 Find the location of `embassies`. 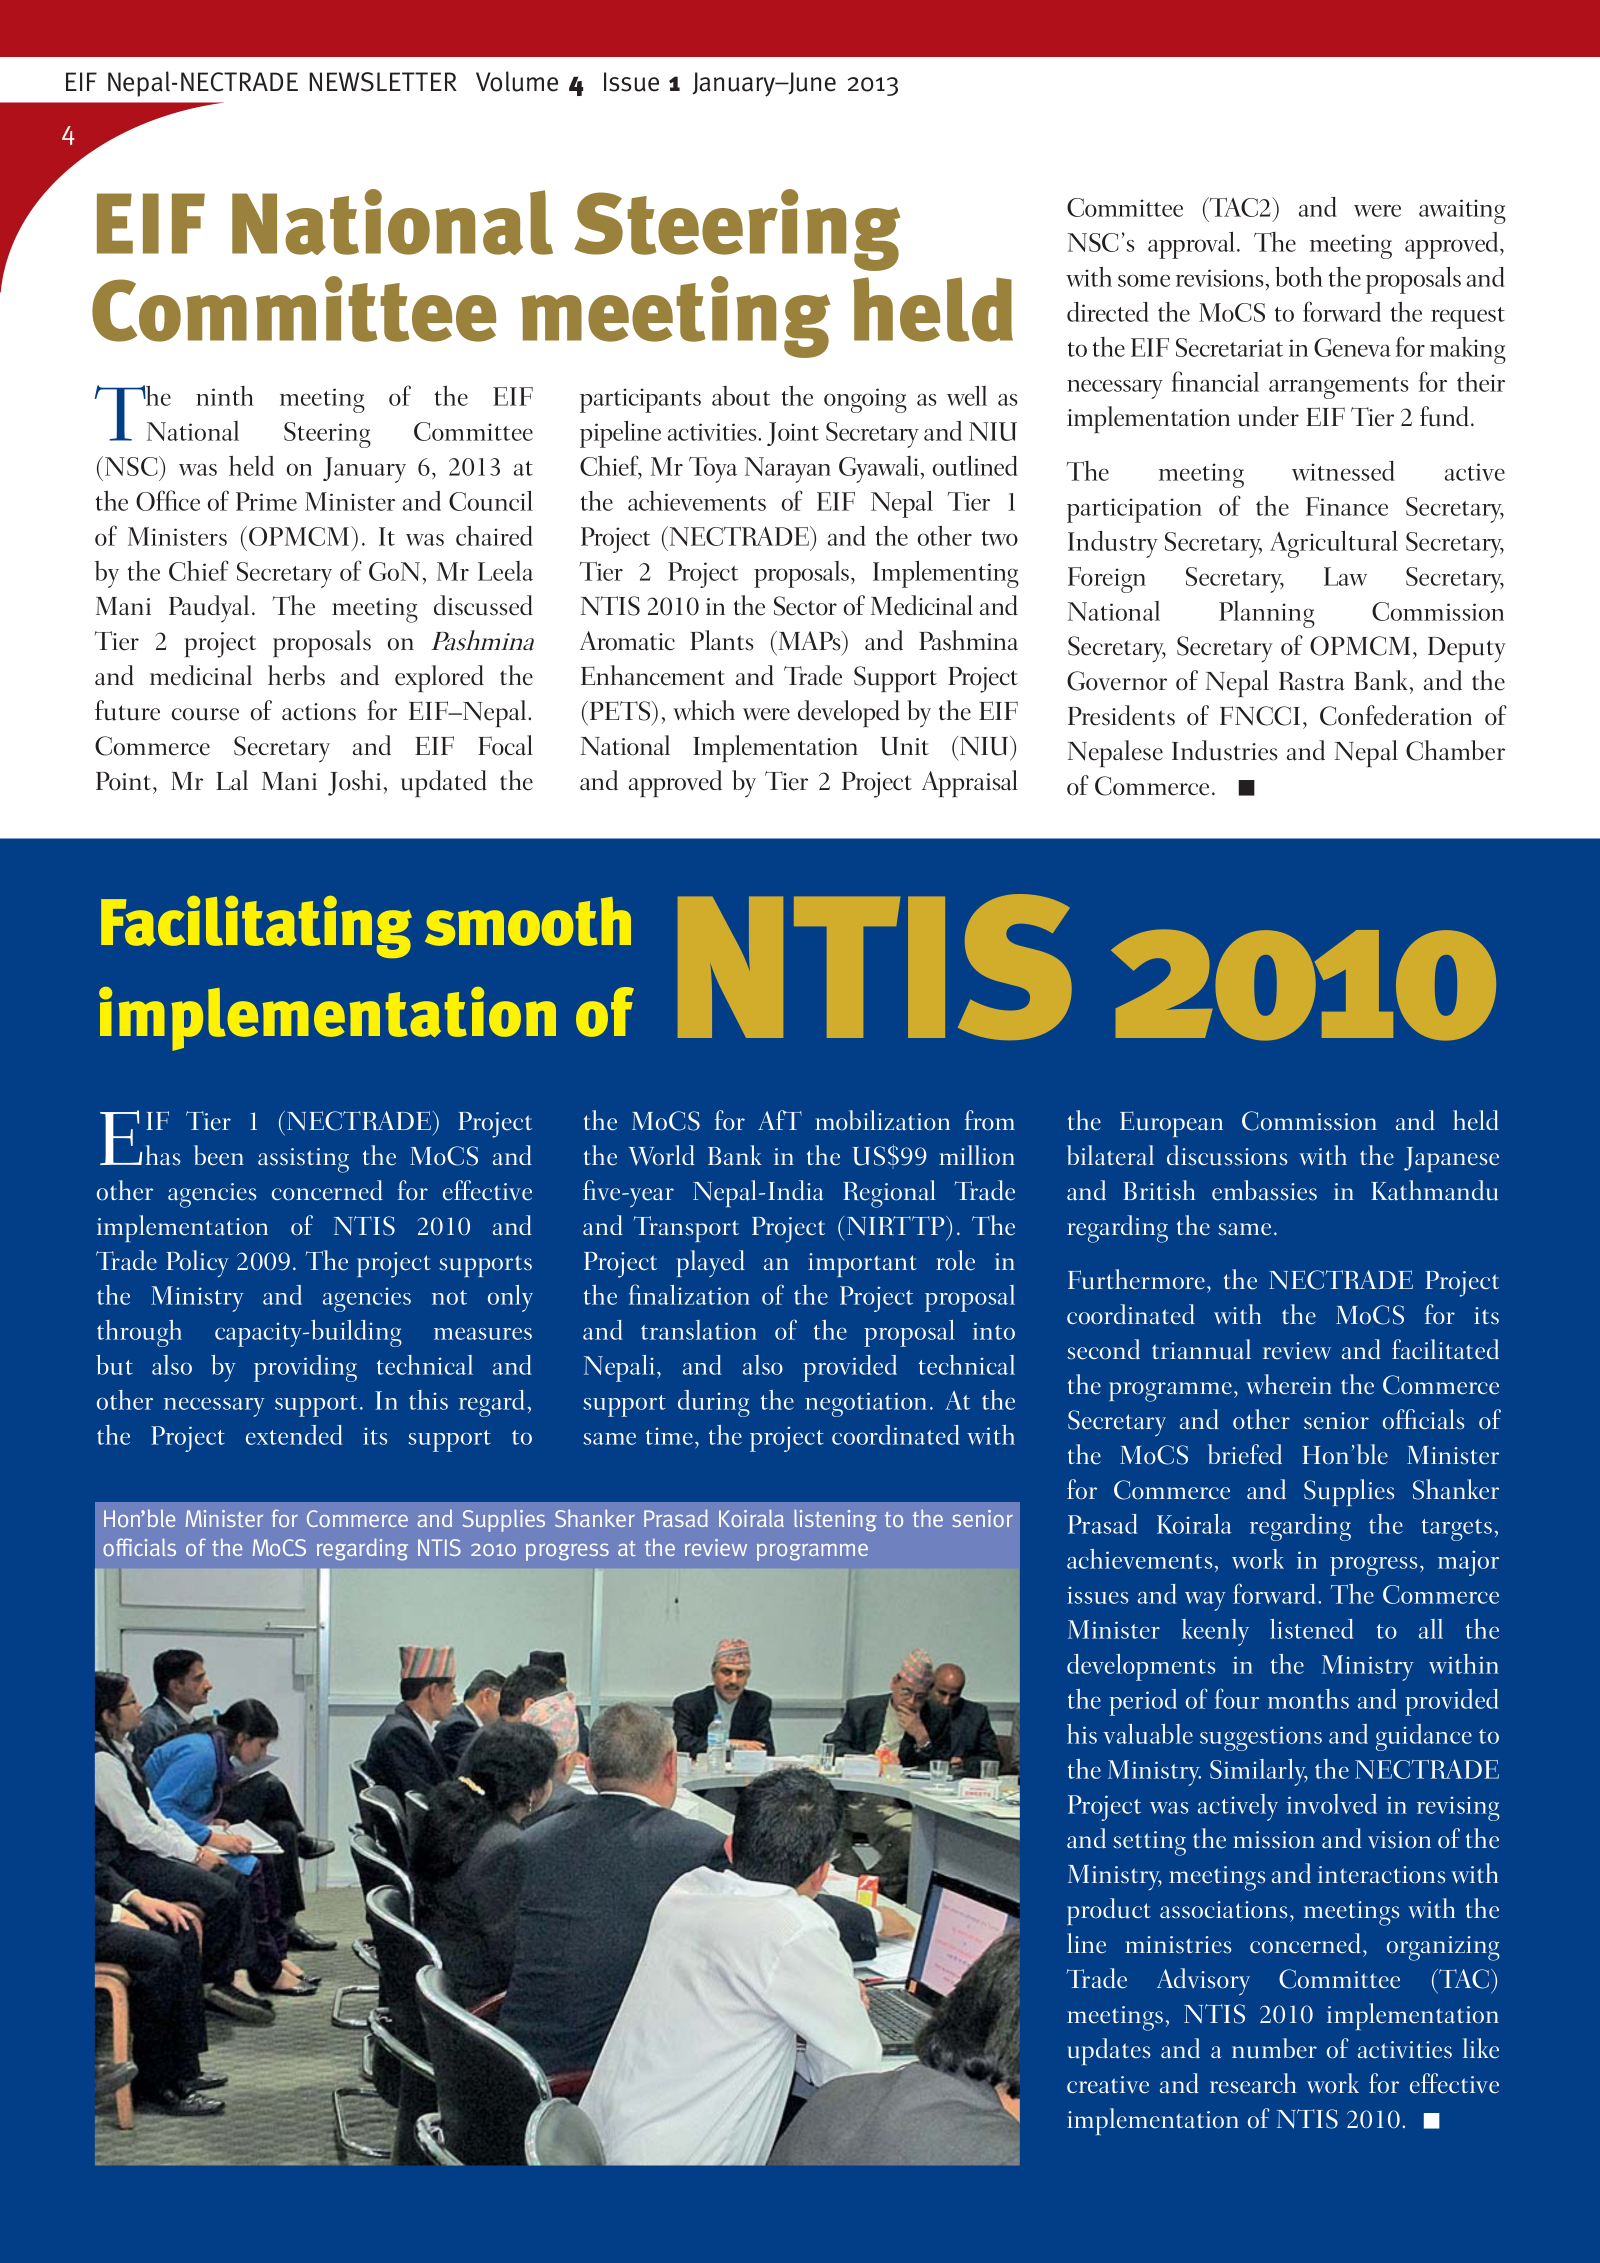

embassies is located at coordinates (1264, 1190).
